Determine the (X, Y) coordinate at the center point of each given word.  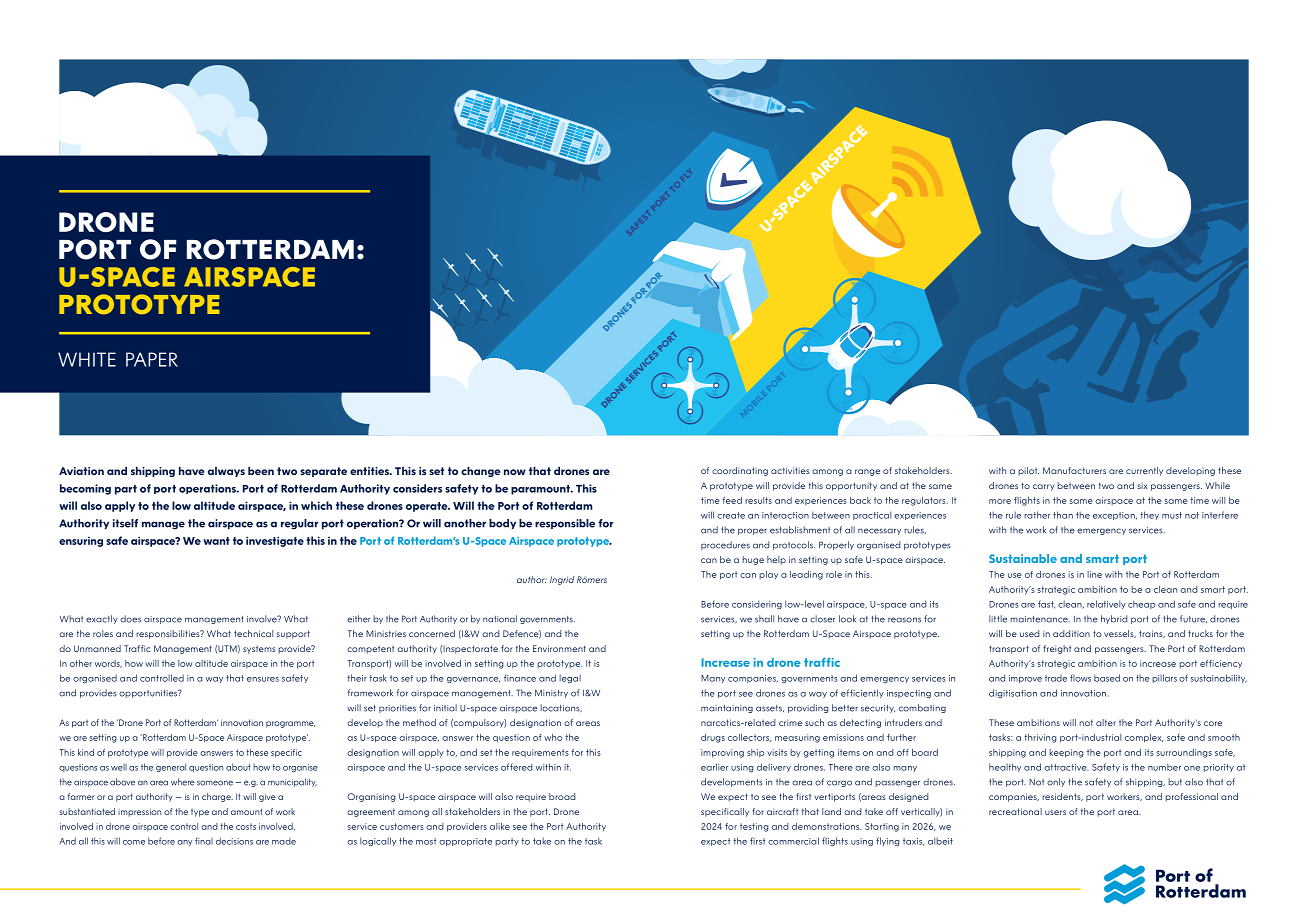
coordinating (740, 471)
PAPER (152, 359)
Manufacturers (1074, 470)
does (130, 619)
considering (757, 604)
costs (246, 826)
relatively (1106, 604)
